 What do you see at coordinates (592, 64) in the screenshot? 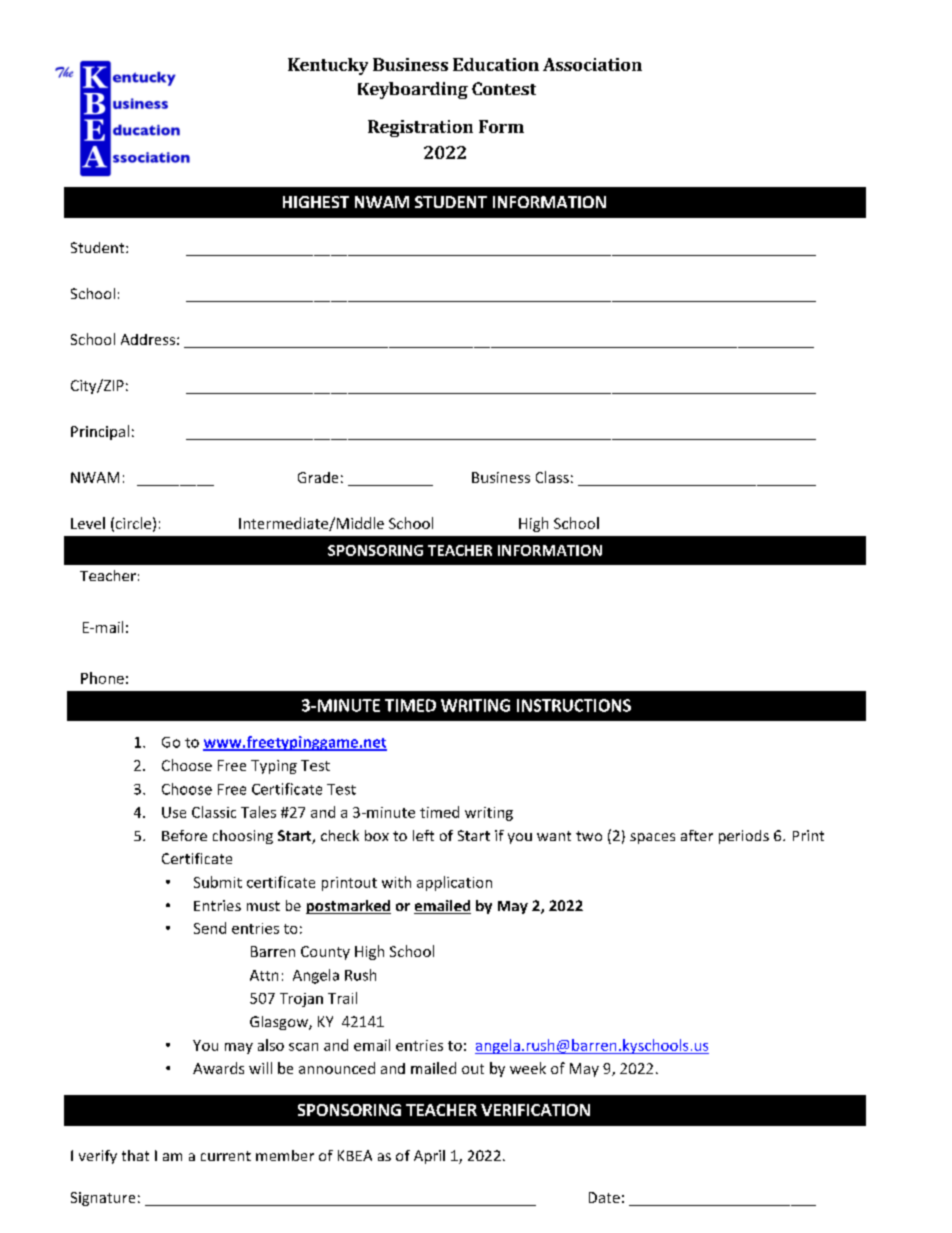
I see `Association` at bounding box center [592, 64].
